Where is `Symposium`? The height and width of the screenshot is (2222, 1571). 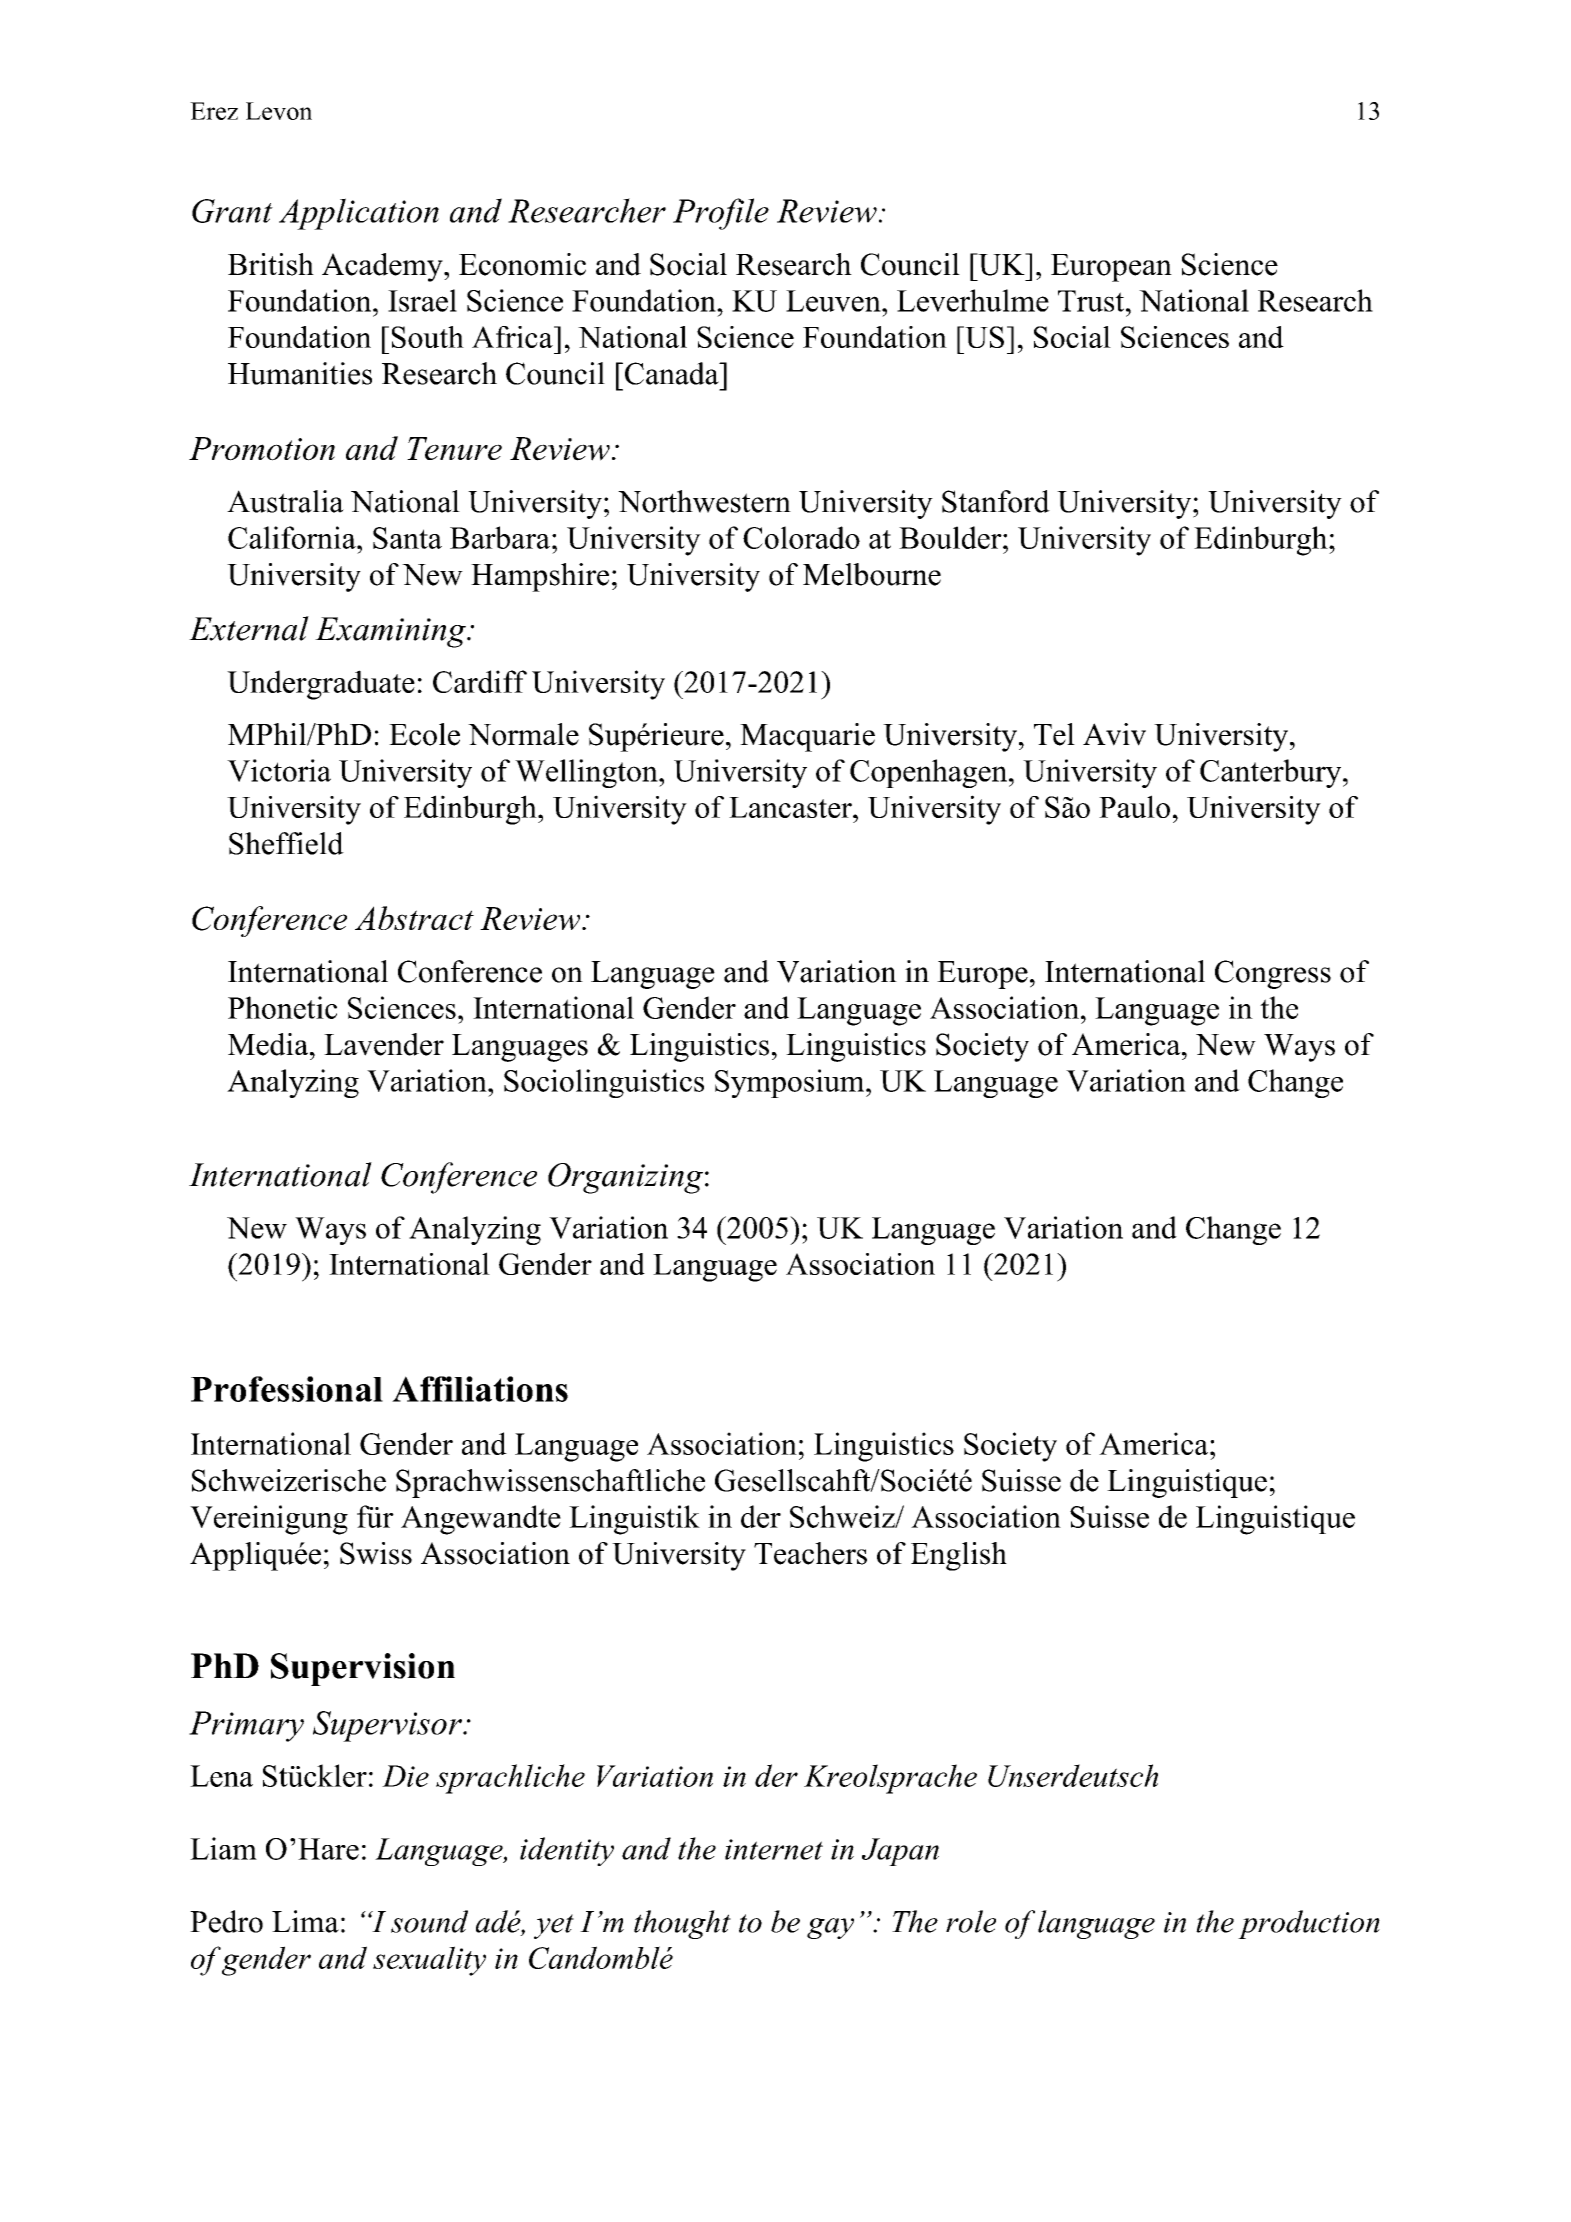 Symposium is located at coordinates (791, 1083).
